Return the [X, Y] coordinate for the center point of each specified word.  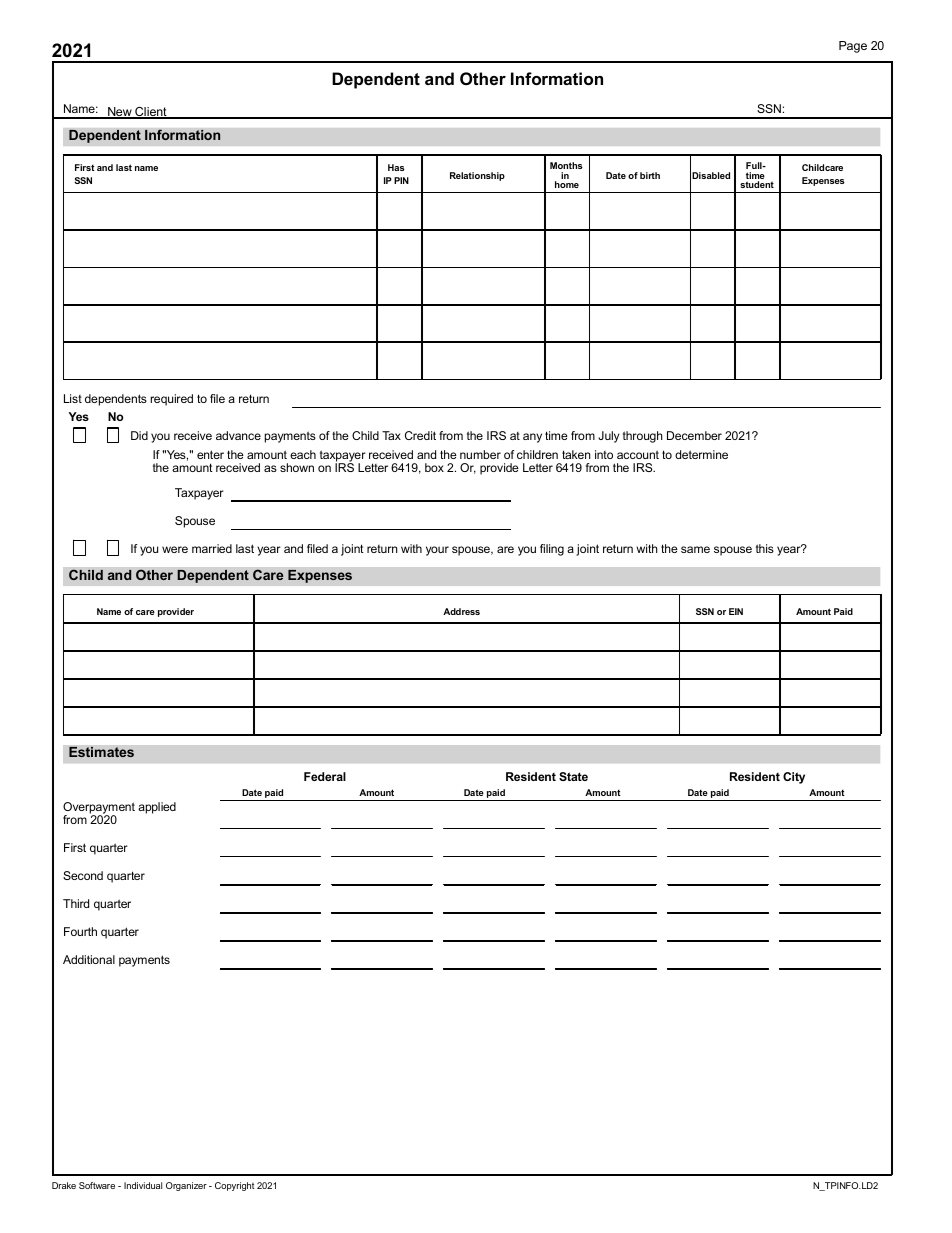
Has [396, 167]
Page [853, 47]
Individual [143, 1185]
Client [151, 113]
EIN [736, 611]
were [175, 549]
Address [461, 611]
